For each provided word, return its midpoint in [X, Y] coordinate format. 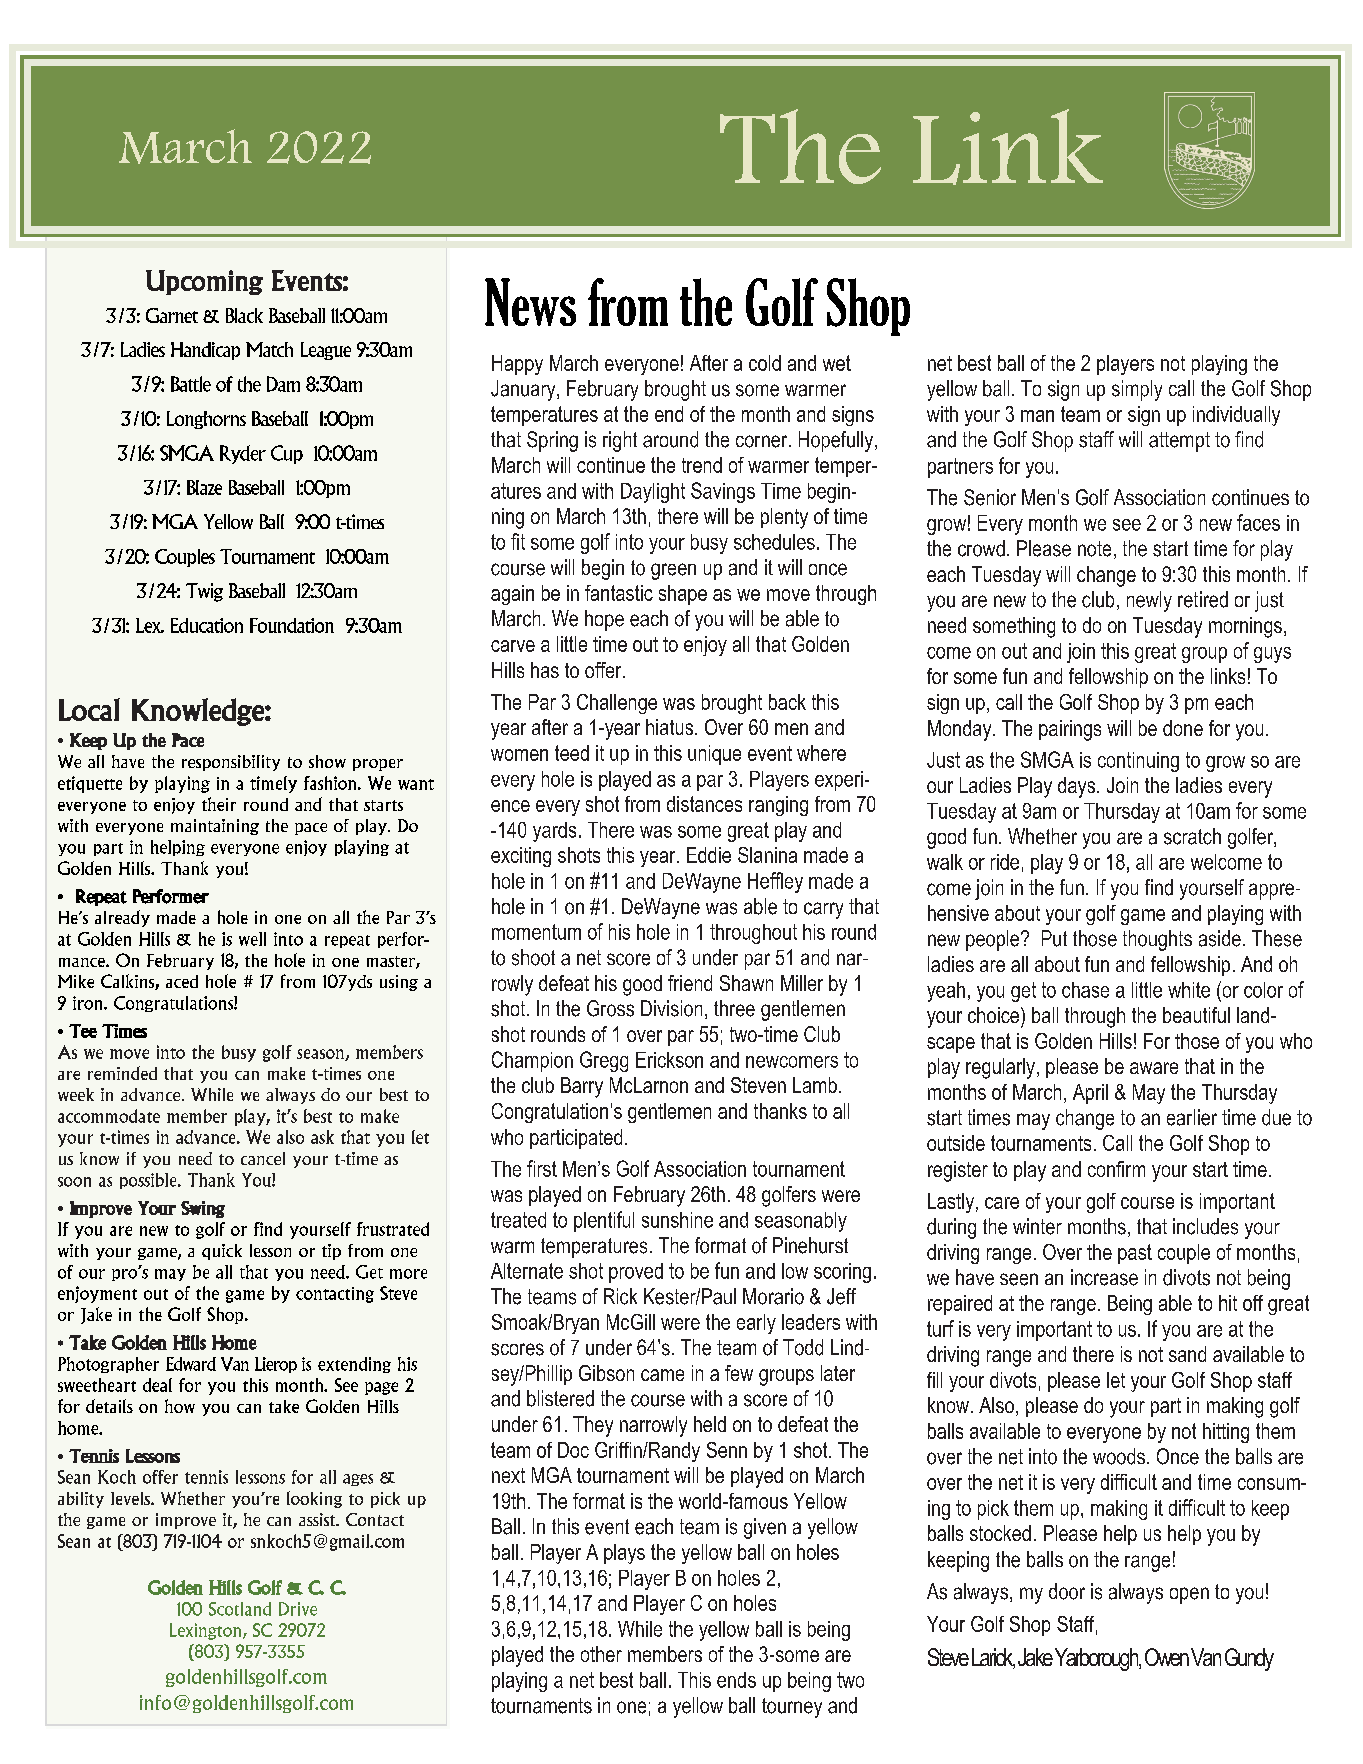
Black [244, 315]
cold [765, 363]
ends [736, 1680]
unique [714, 755]
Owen [1167, 1657]
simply [1137, 390]
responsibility [231, 763]
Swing [203, 1209]
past [1135, 1254]
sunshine [677, 1220]
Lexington [205, 1631]
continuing [1138, 762]
